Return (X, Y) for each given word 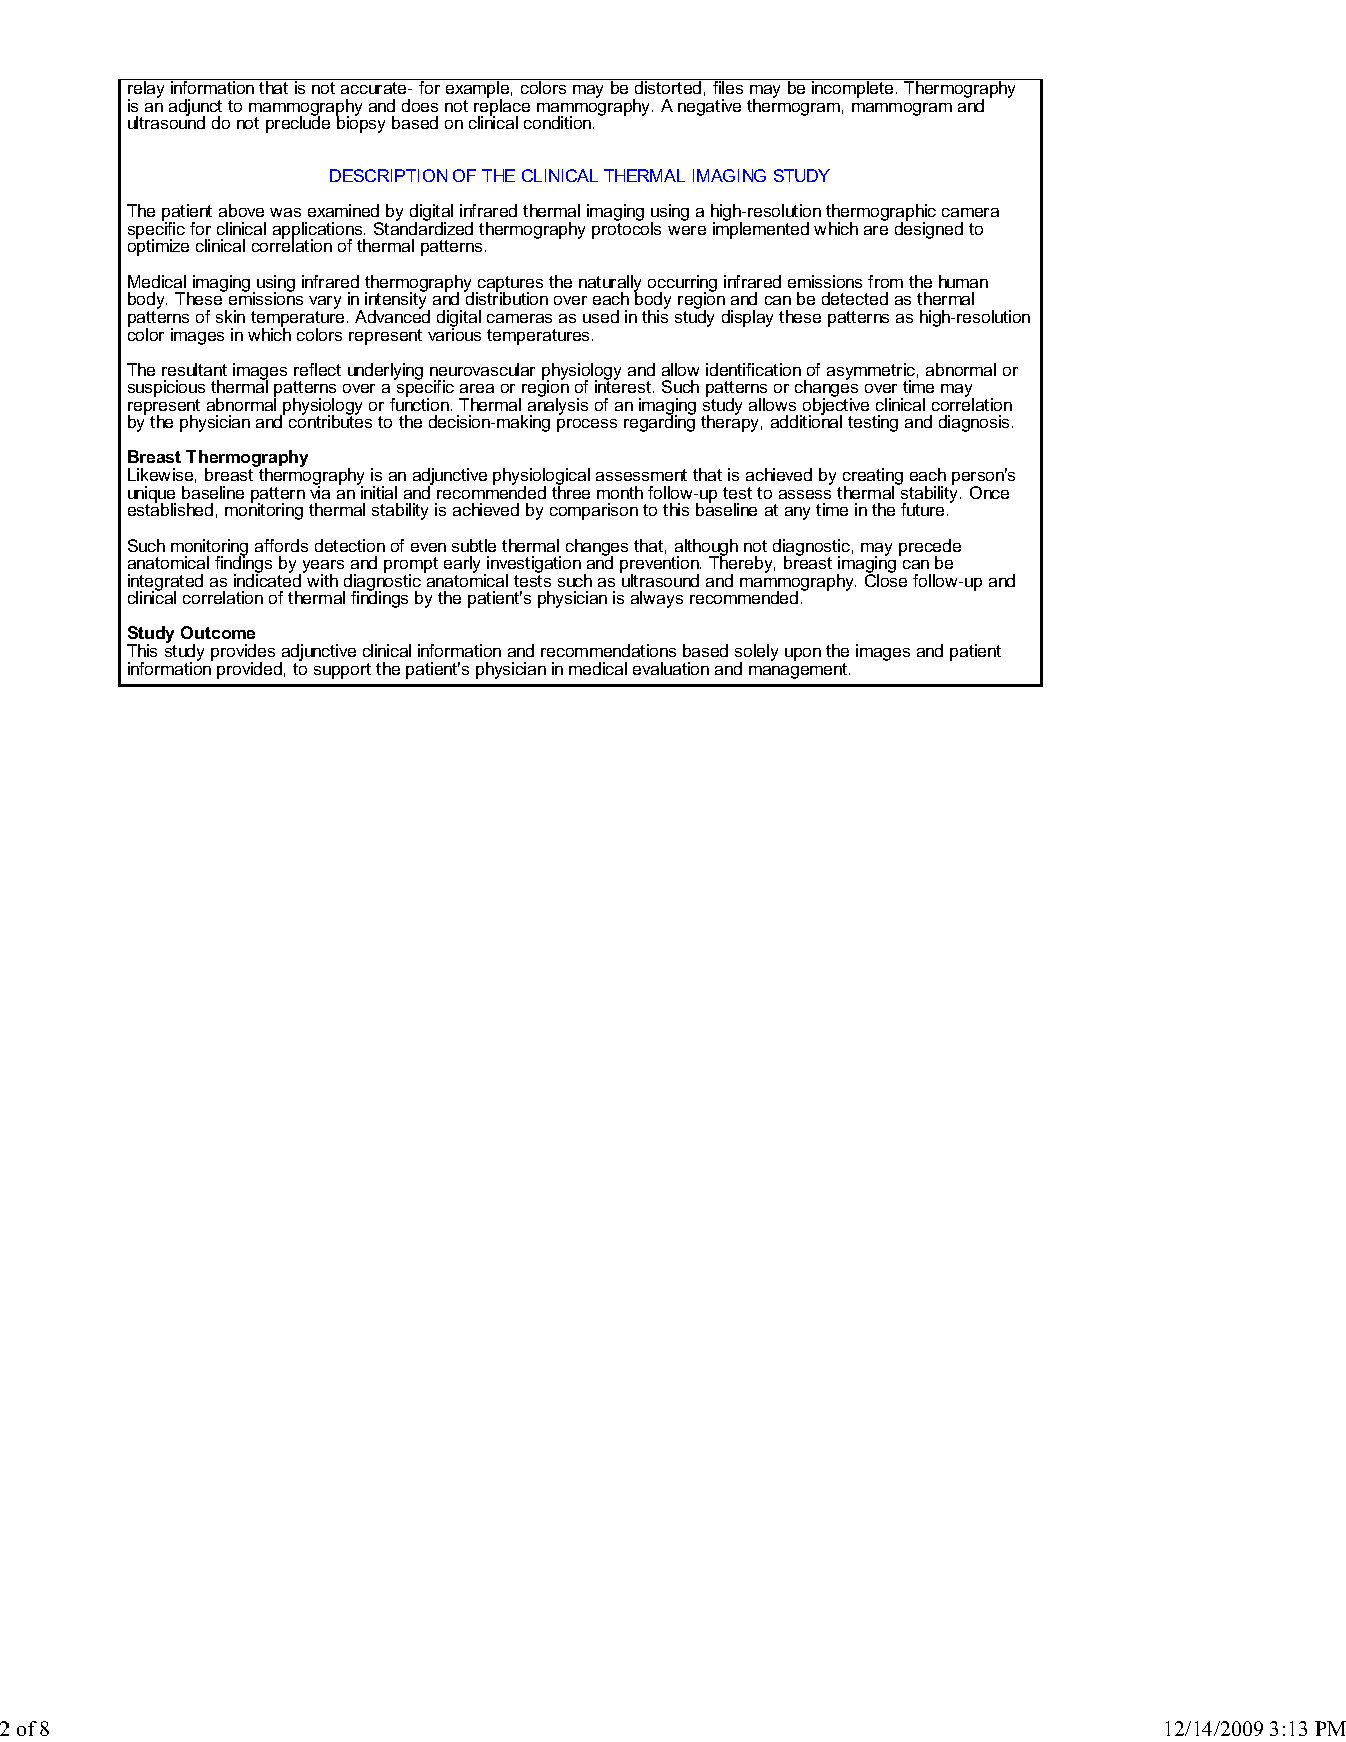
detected (855, 298)
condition (559, 122)
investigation (534, 566)
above (241, 210)
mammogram (902, 109)
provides (243, 654)
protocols (626, 229)
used (601, 316)
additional (806, 421)
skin (230, 316)
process (587, 425)
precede (930, 548)
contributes (330, 421)
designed (929, 229)
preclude (298, 124)
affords (281, 545)
